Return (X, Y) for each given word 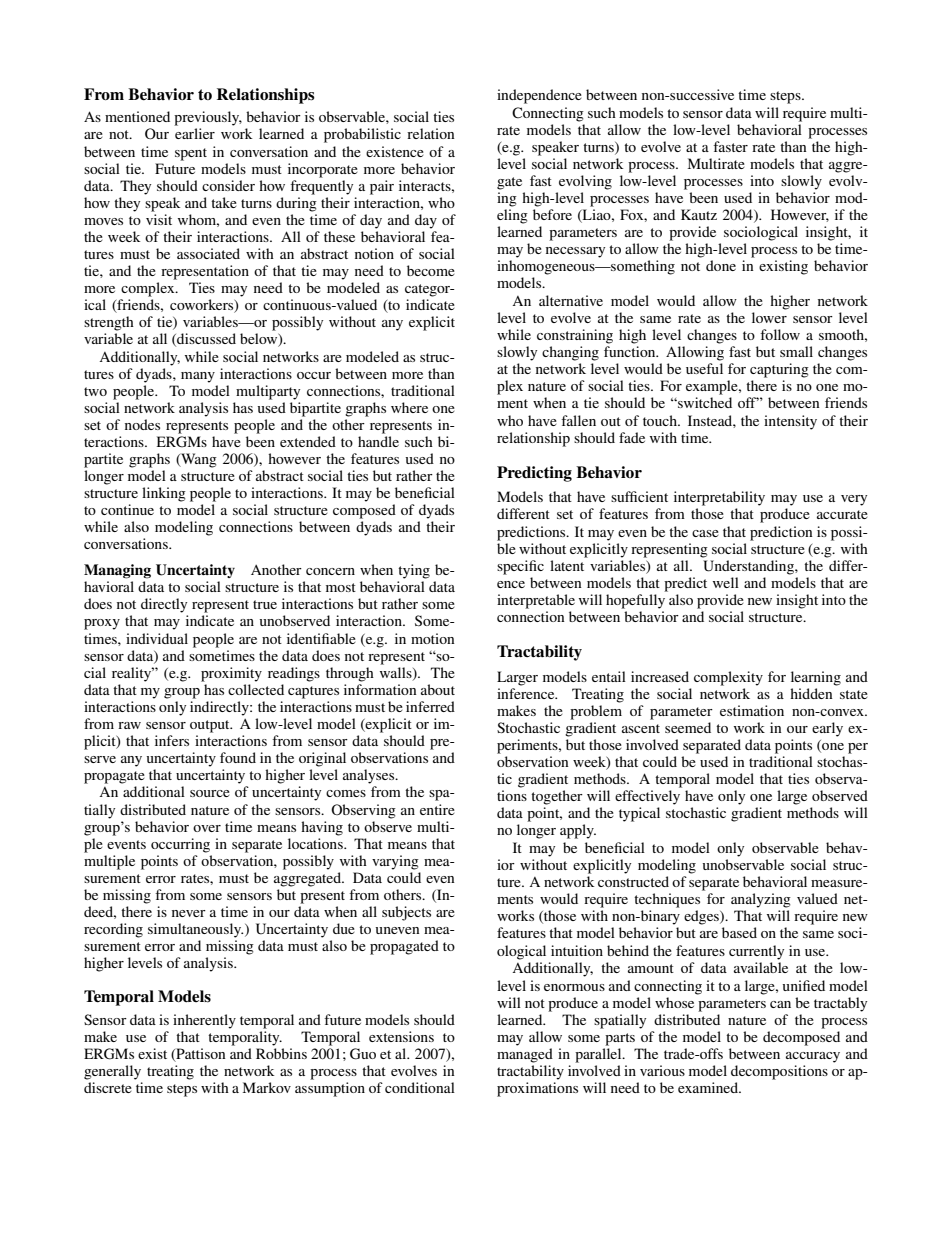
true (265, 604)
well (726, 582)
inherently (204, 1021)
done (721, 265)
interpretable (536, 601)
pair (382, 187)
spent (191, 154)
